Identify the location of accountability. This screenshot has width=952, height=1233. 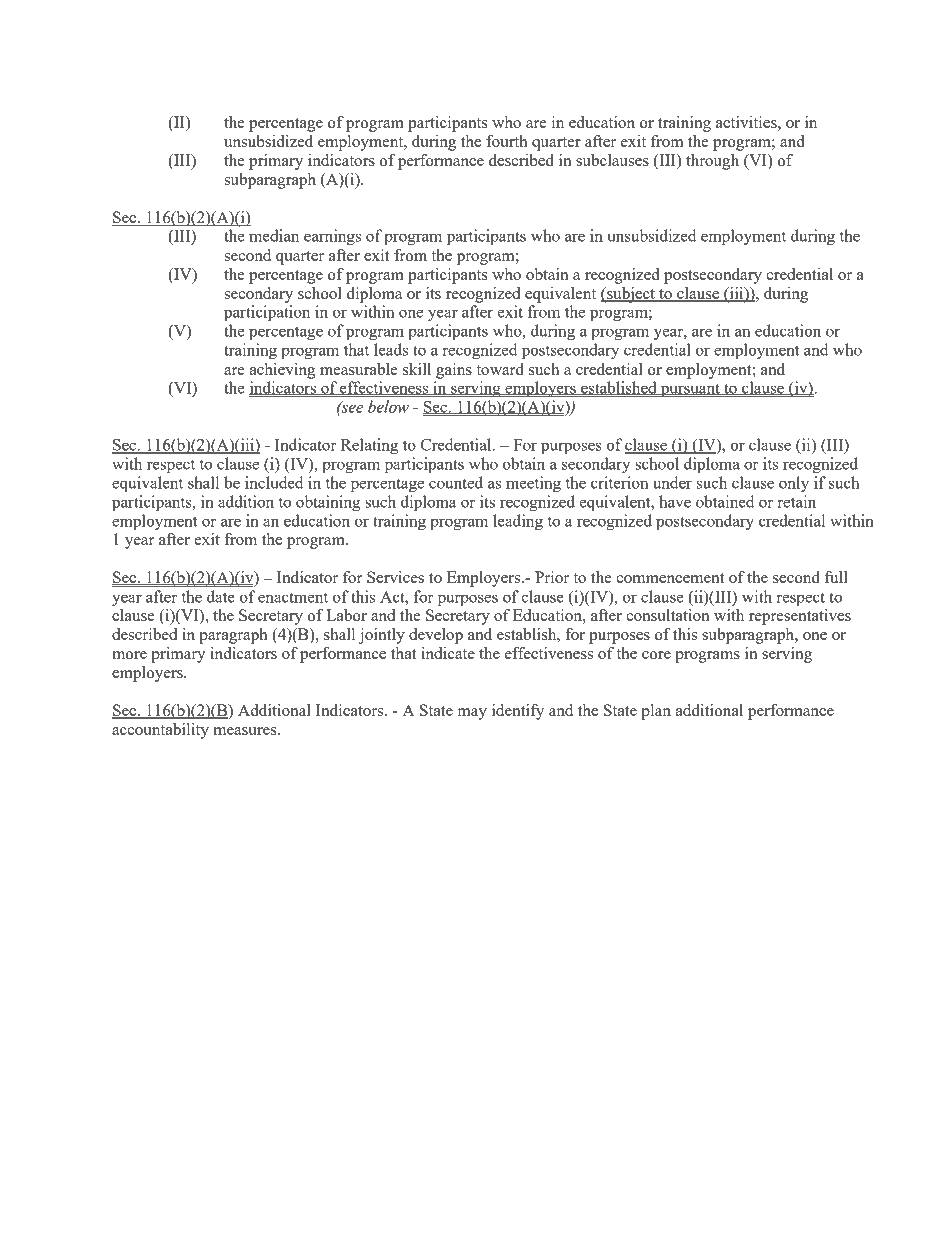
(160, 731).
